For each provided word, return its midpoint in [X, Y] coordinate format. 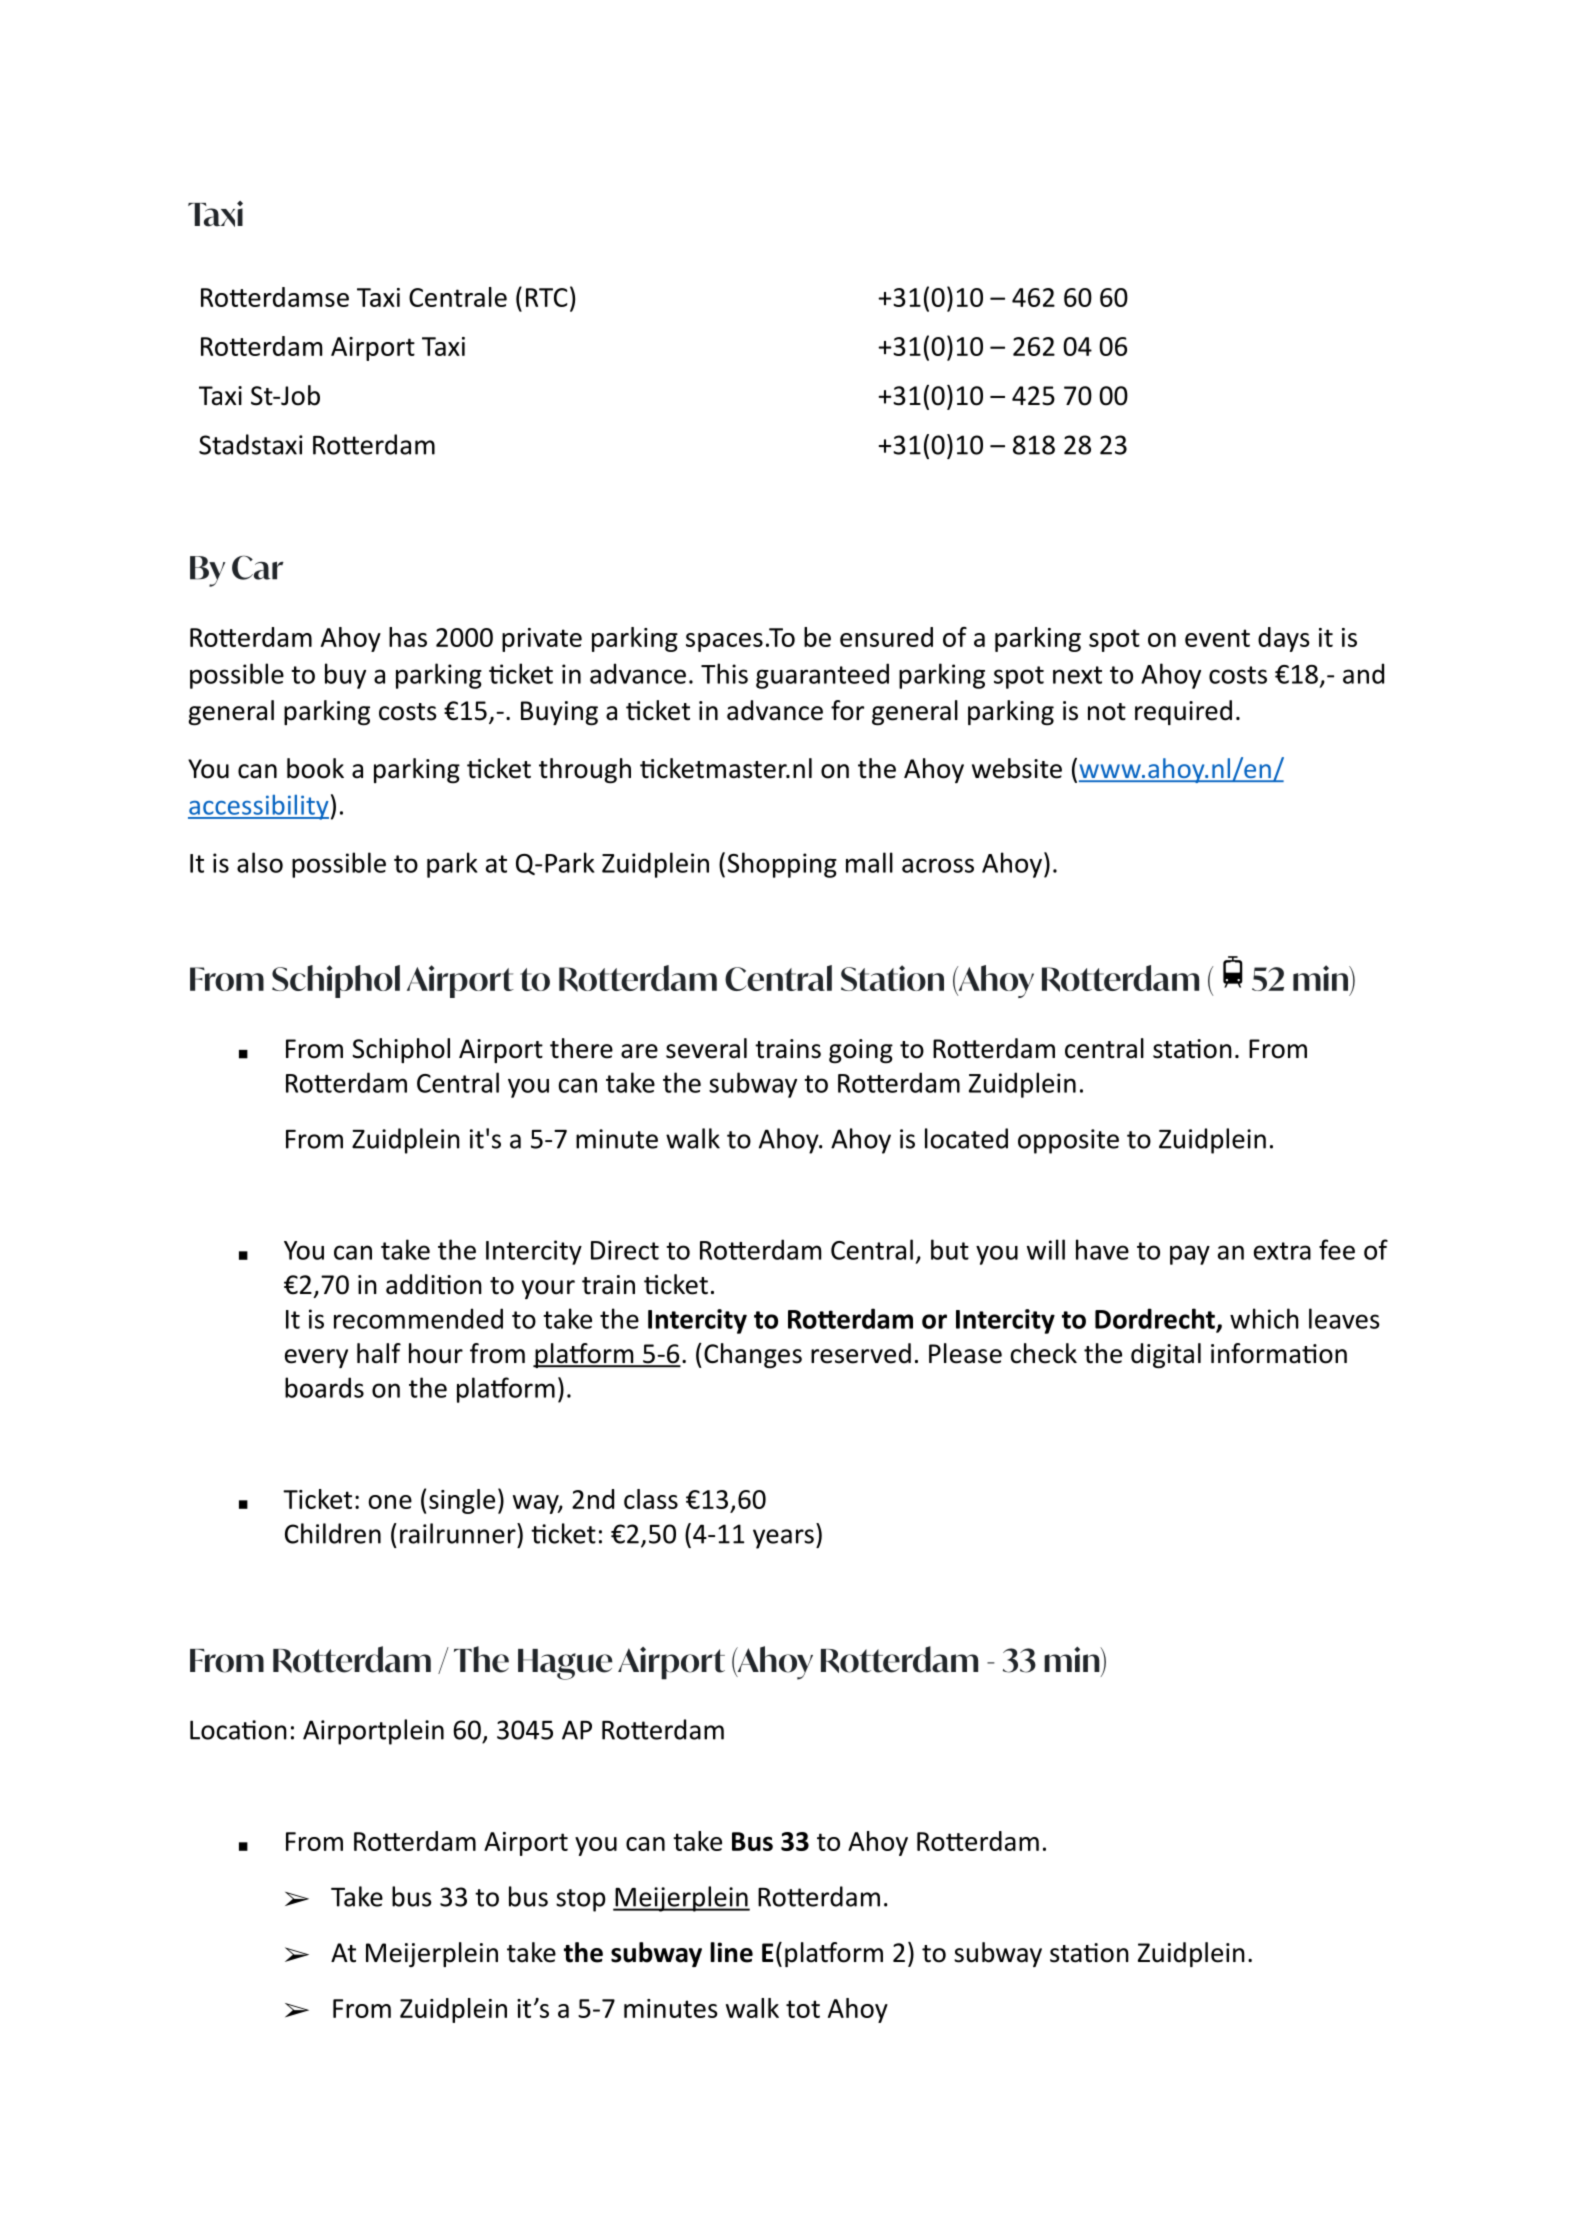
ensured [886, 637]
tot [803, 2009]
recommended [418, 1318]
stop [581, 1900]
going [861, 1051]
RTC [547, 297]
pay [1190, 1255]
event [1217, 638]
